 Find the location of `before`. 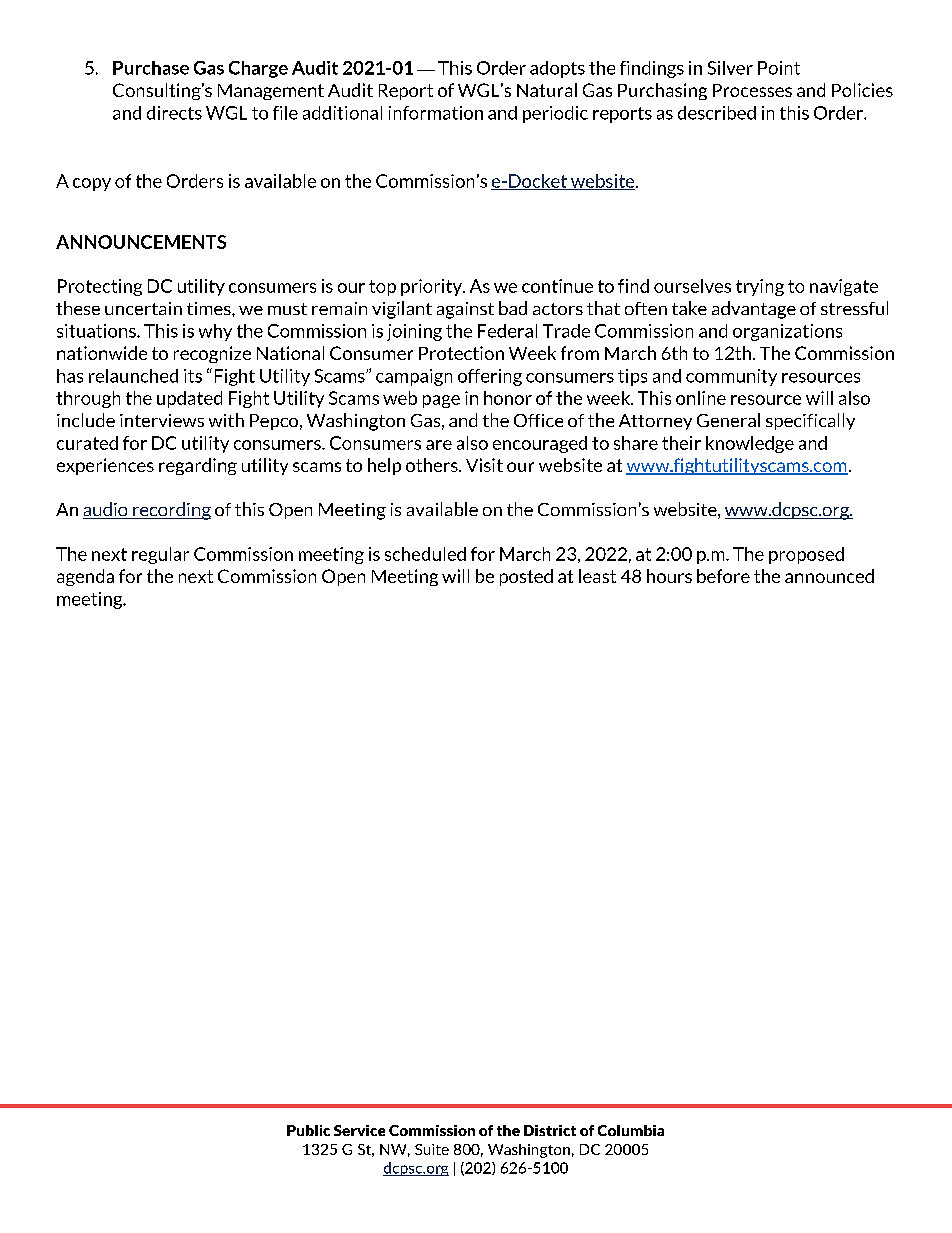

before is located at coordinates (723, 576).
